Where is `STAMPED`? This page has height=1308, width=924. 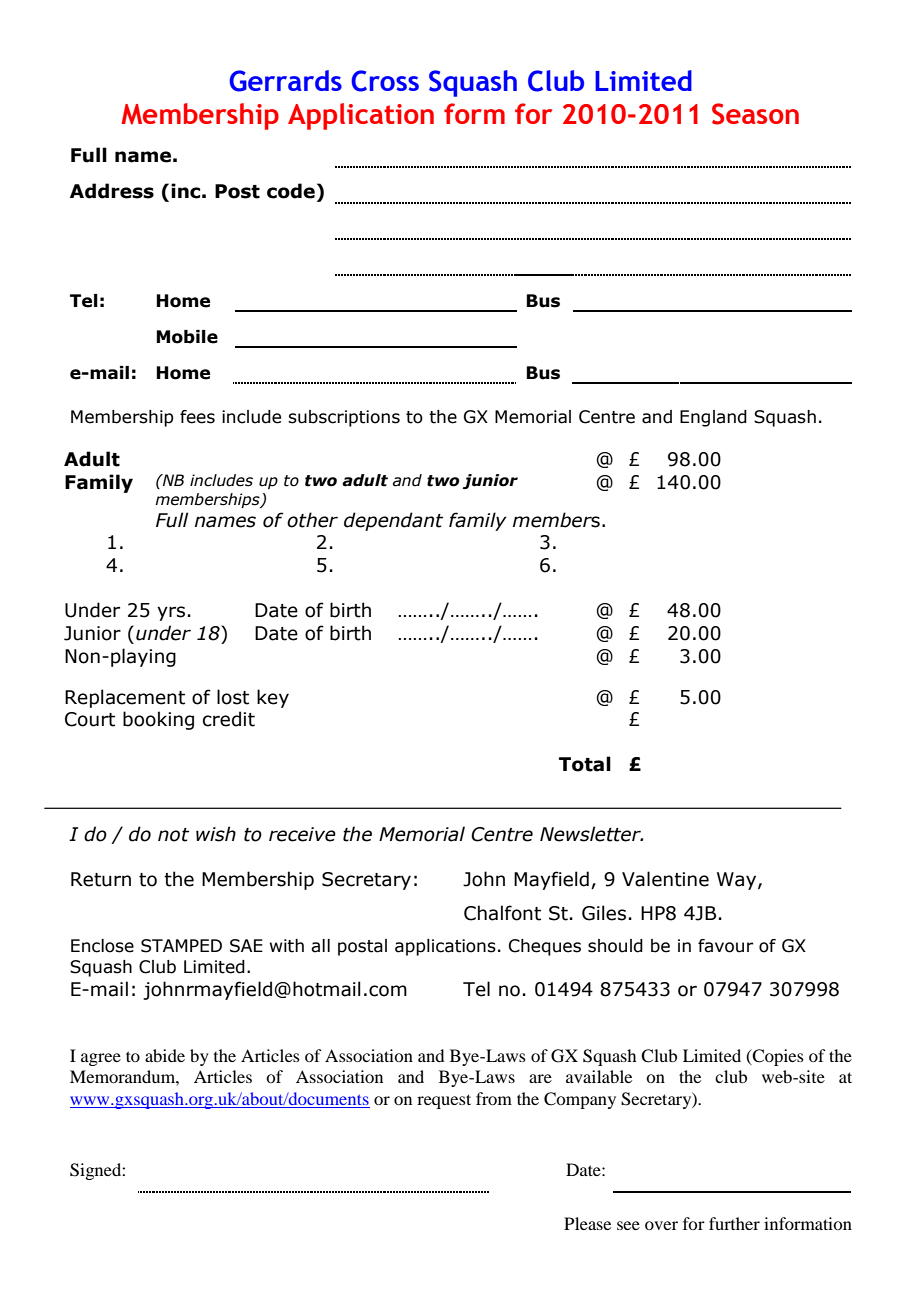
STAMPED is located at coordinates (181, 946).
